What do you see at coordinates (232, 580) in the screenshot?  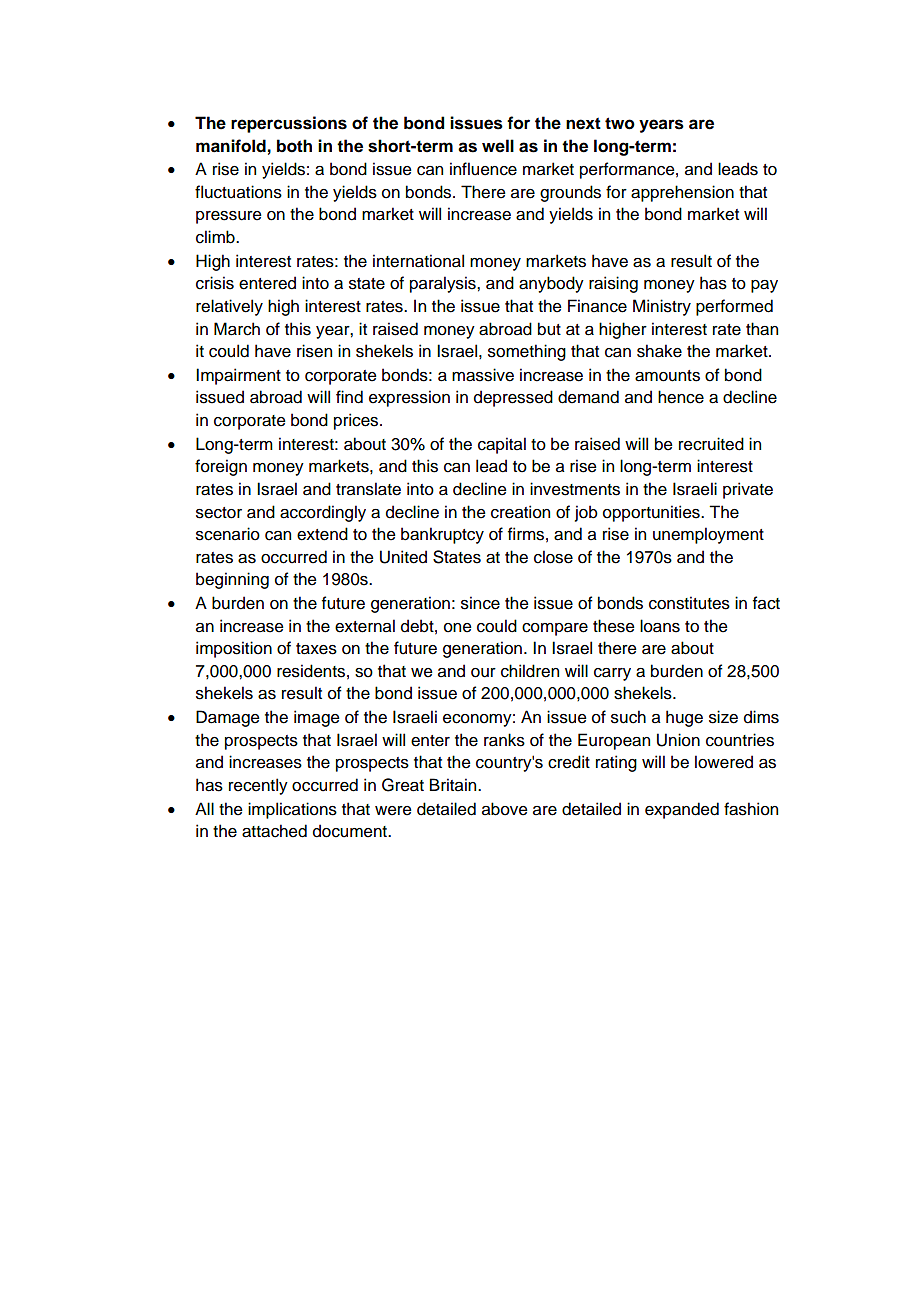 I see `beginning` at bounding box center [232, 580].
